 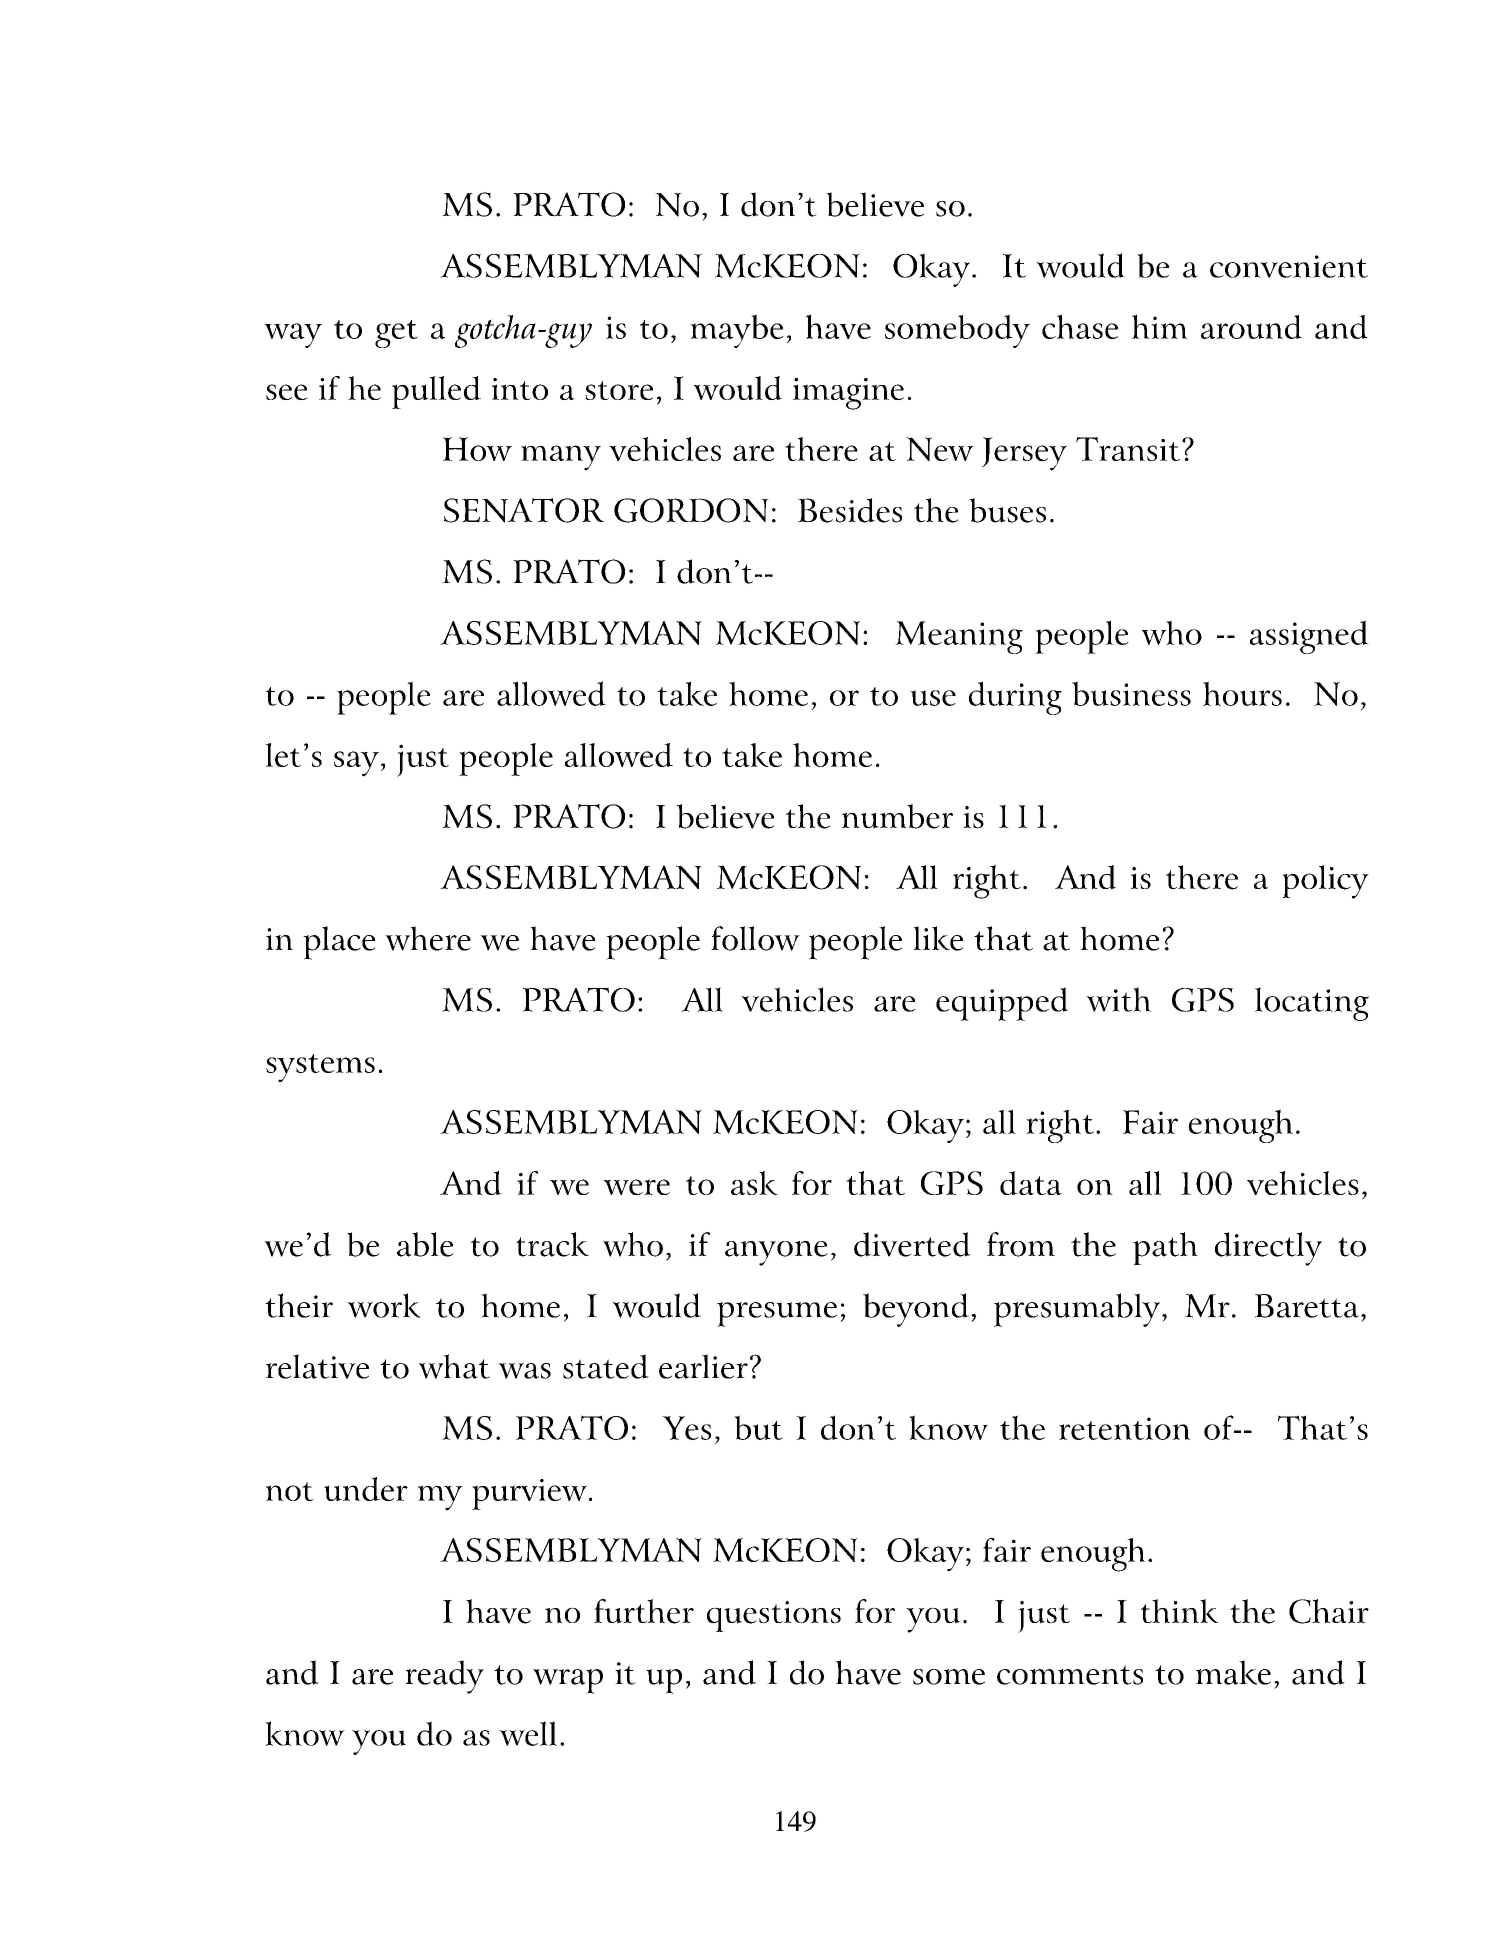 What do you see at coordinates (774, 1616) in the screenshot?
I see `questions` at bounding box center [774, 1616].
